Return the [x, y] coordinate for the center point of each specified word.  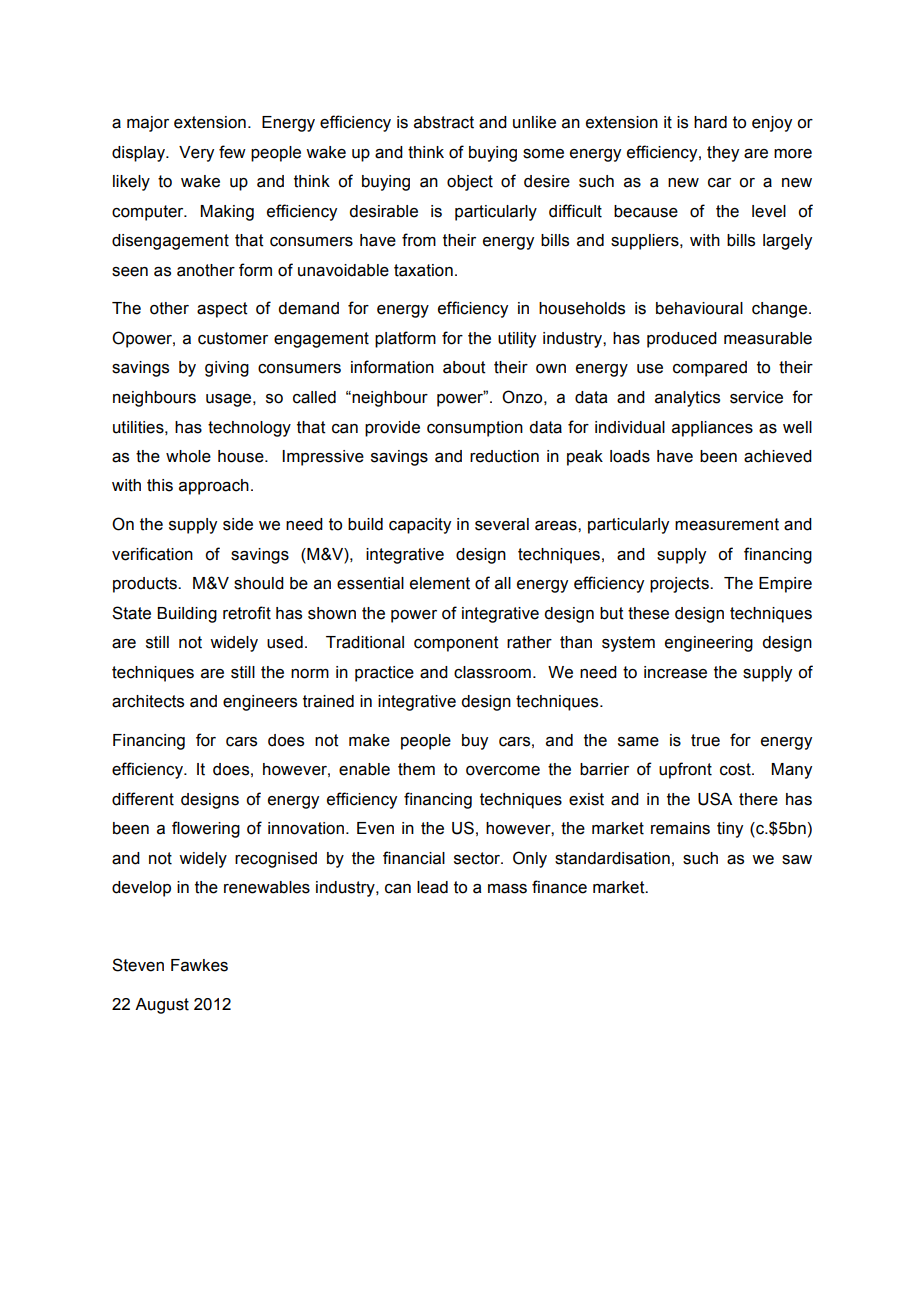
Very [196, 154]
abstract [444, 122]
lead [432, 887]
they [723, 154]
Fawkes [199, 965]
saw [797, 860]
